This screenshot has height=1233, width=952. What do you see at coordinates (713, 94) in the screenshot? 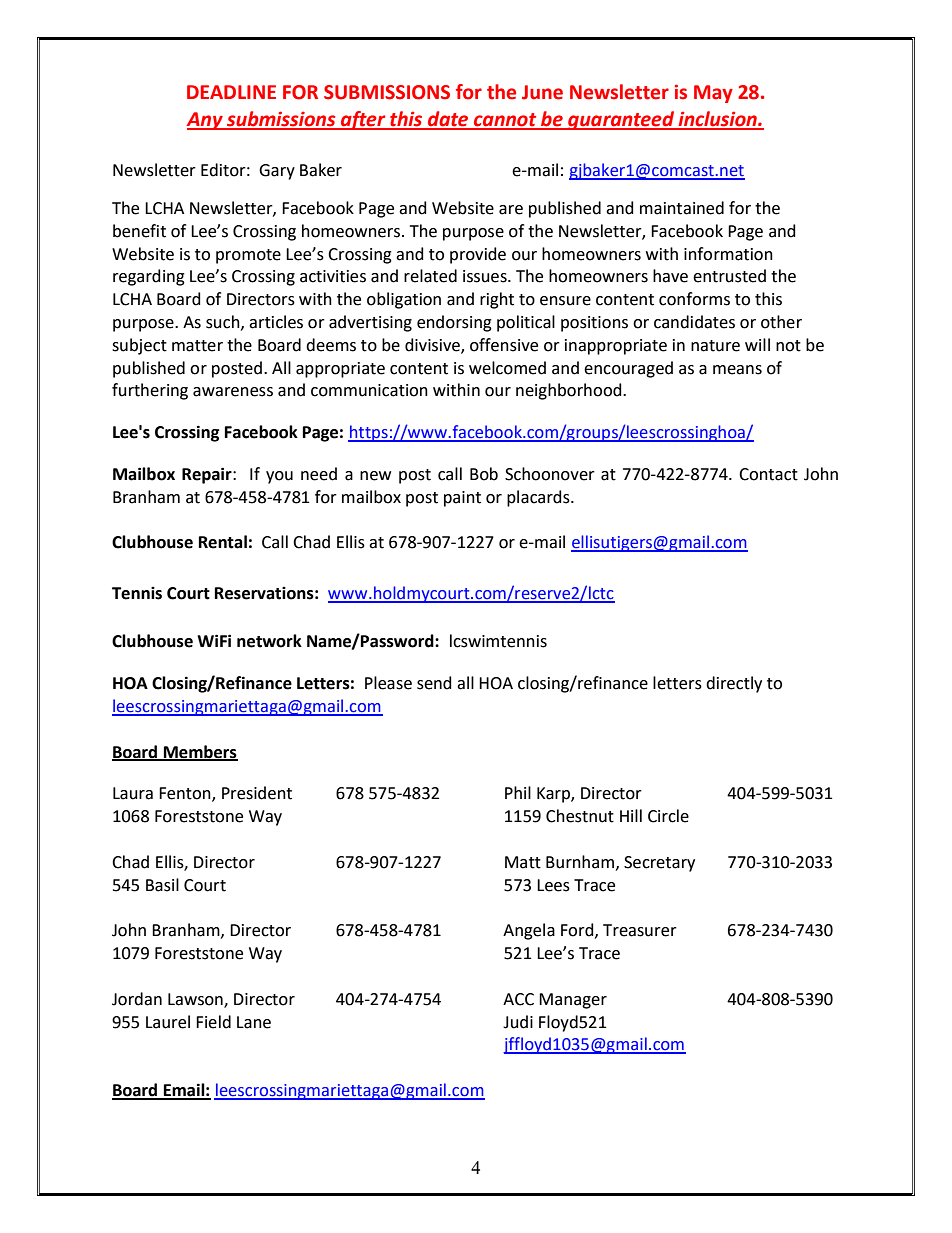
I see `May` at bounding box center [713, 94].
